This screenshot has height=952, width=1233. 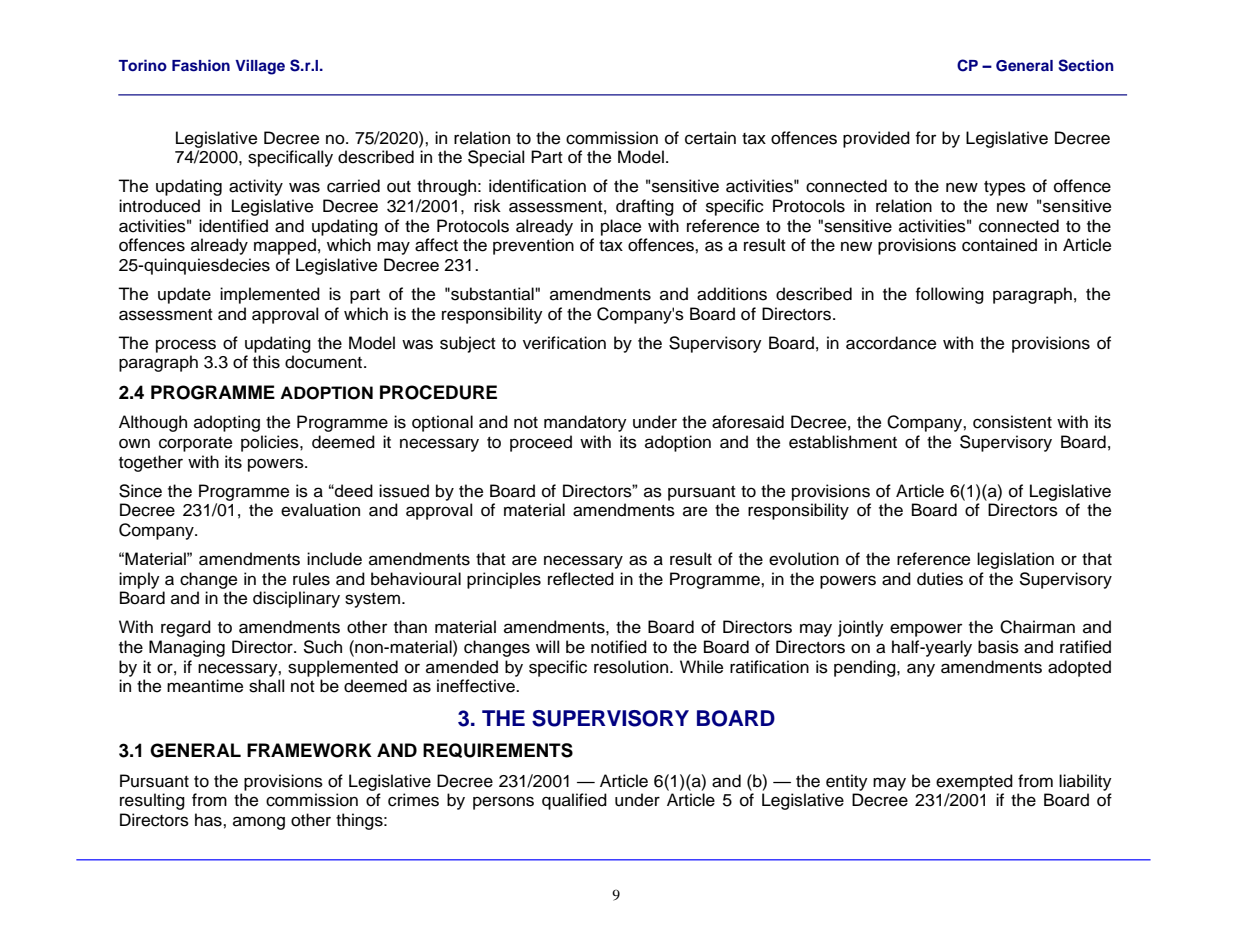 I want to click on Section, so click(x=1086, y=65).
